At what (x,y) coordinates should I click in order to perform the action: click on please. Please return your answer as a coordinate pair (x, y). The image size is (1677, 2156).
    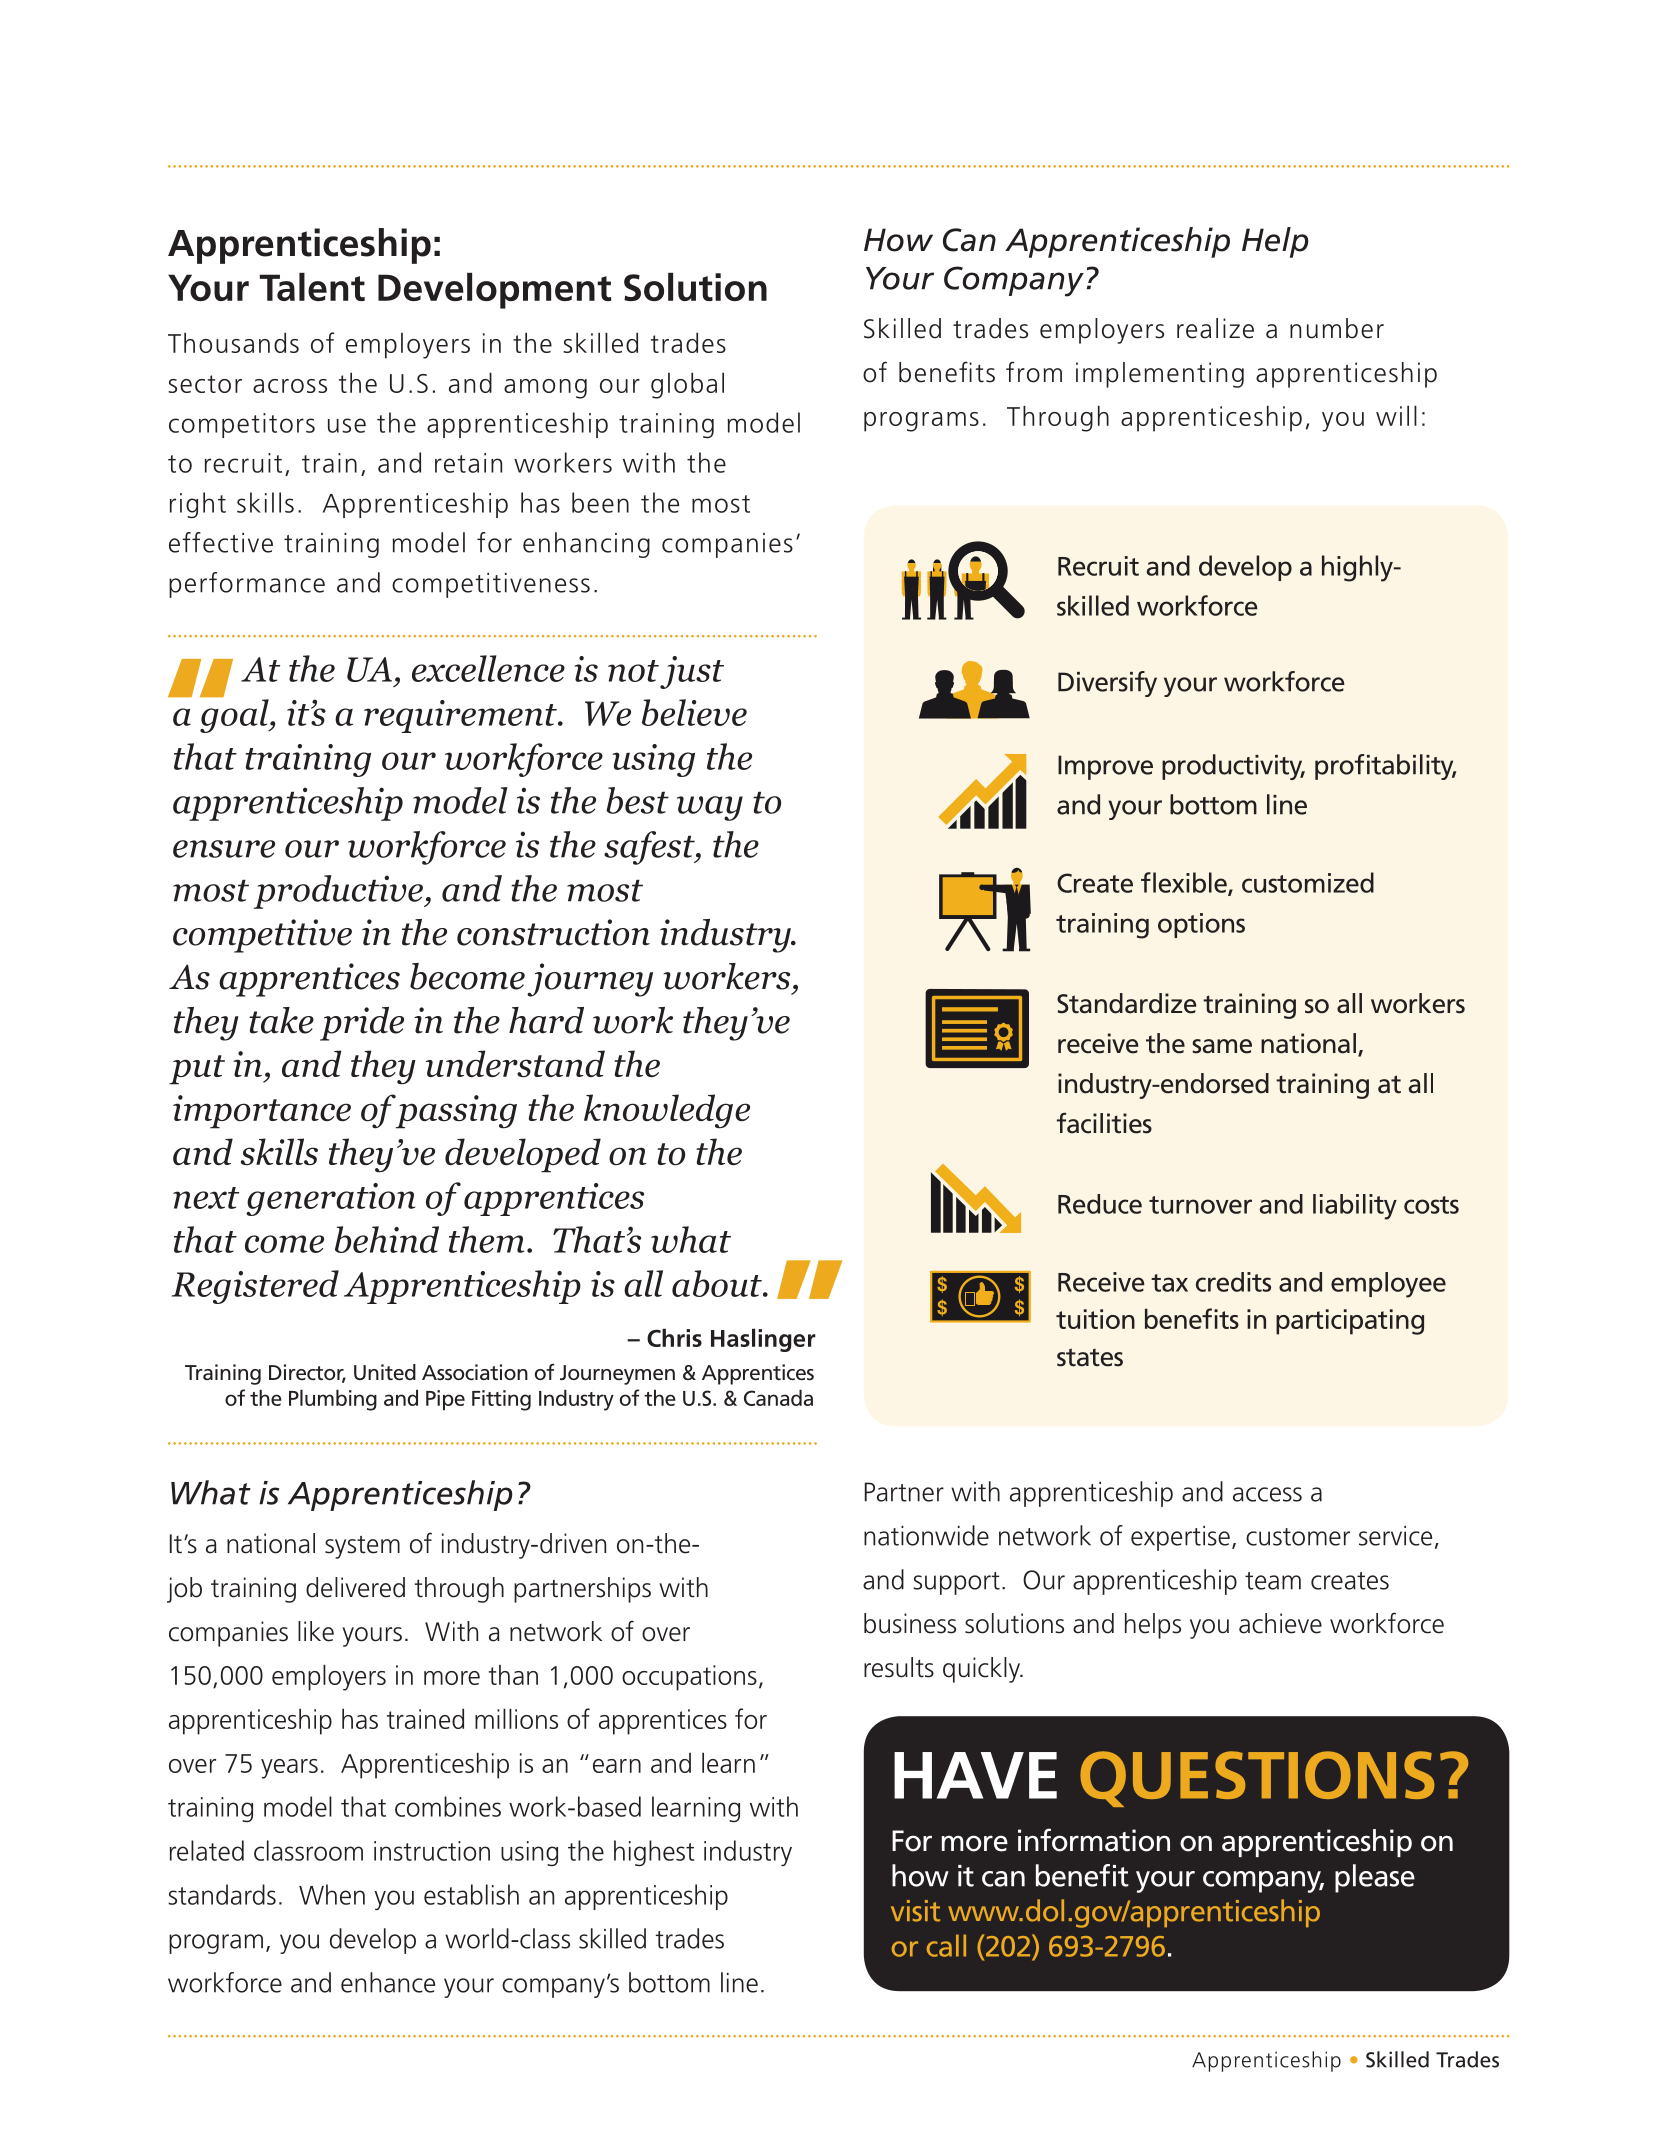
    Looking at the image, I should click on (1375, 1878).
